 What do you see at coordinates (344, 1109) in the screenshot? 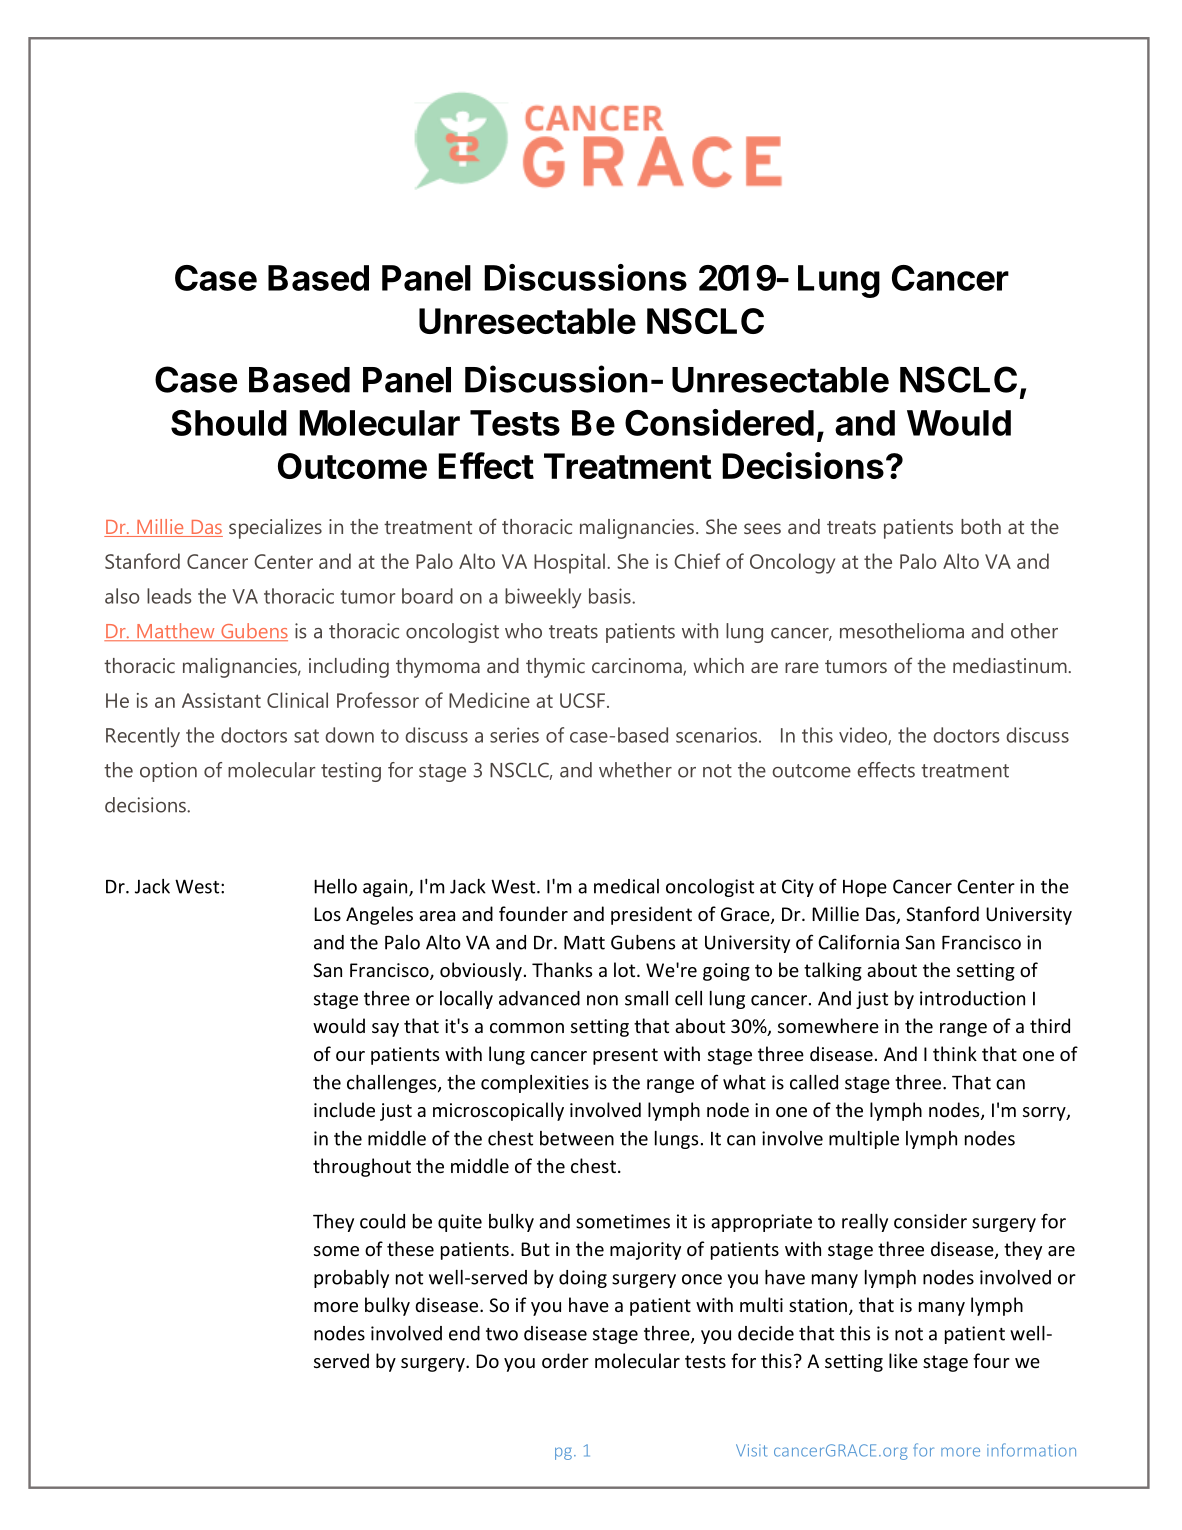
I see `include` at bounding box center [344, 1109].
